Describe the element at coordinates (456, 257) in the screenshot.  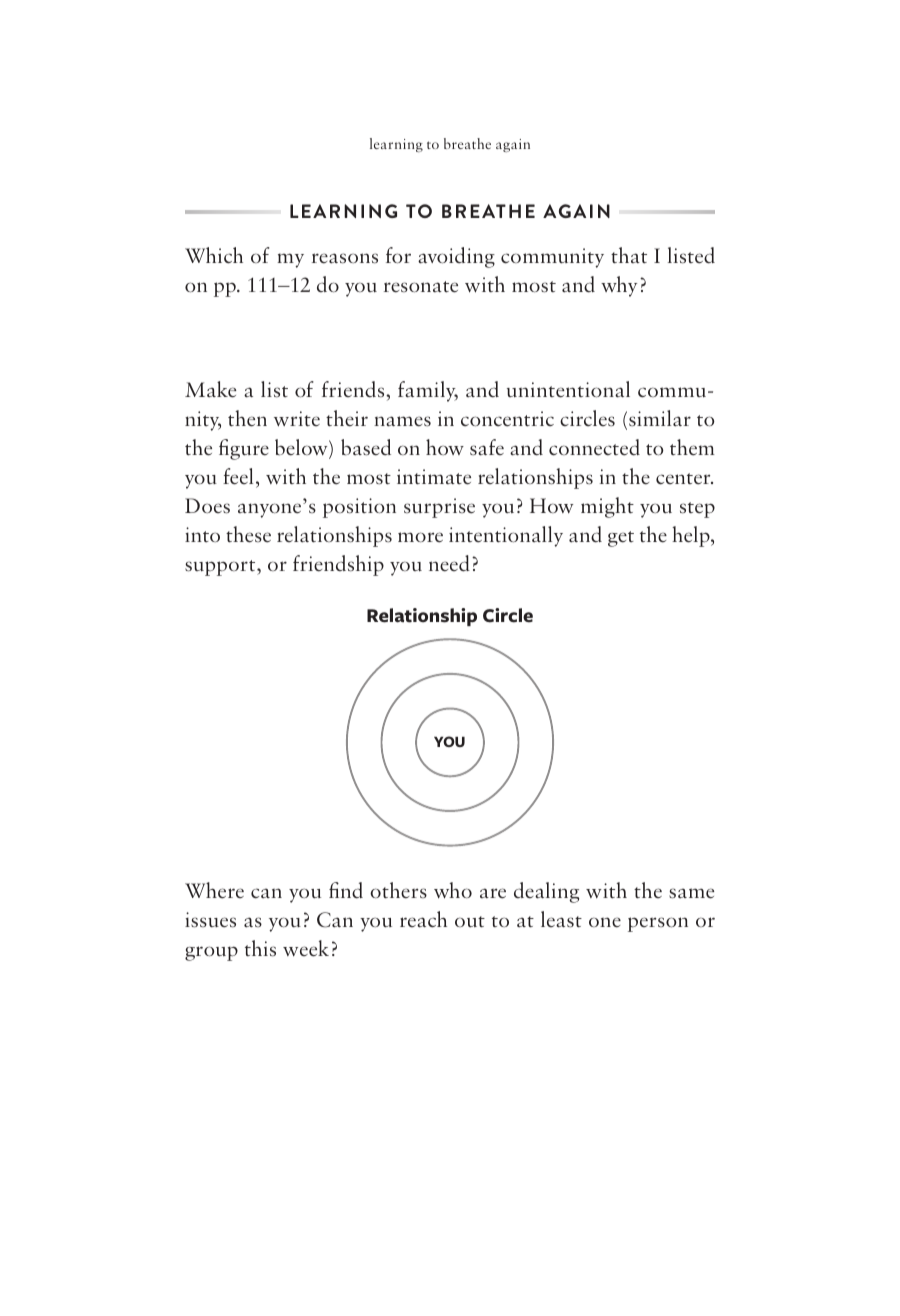
I see `avoiding` at that location.
